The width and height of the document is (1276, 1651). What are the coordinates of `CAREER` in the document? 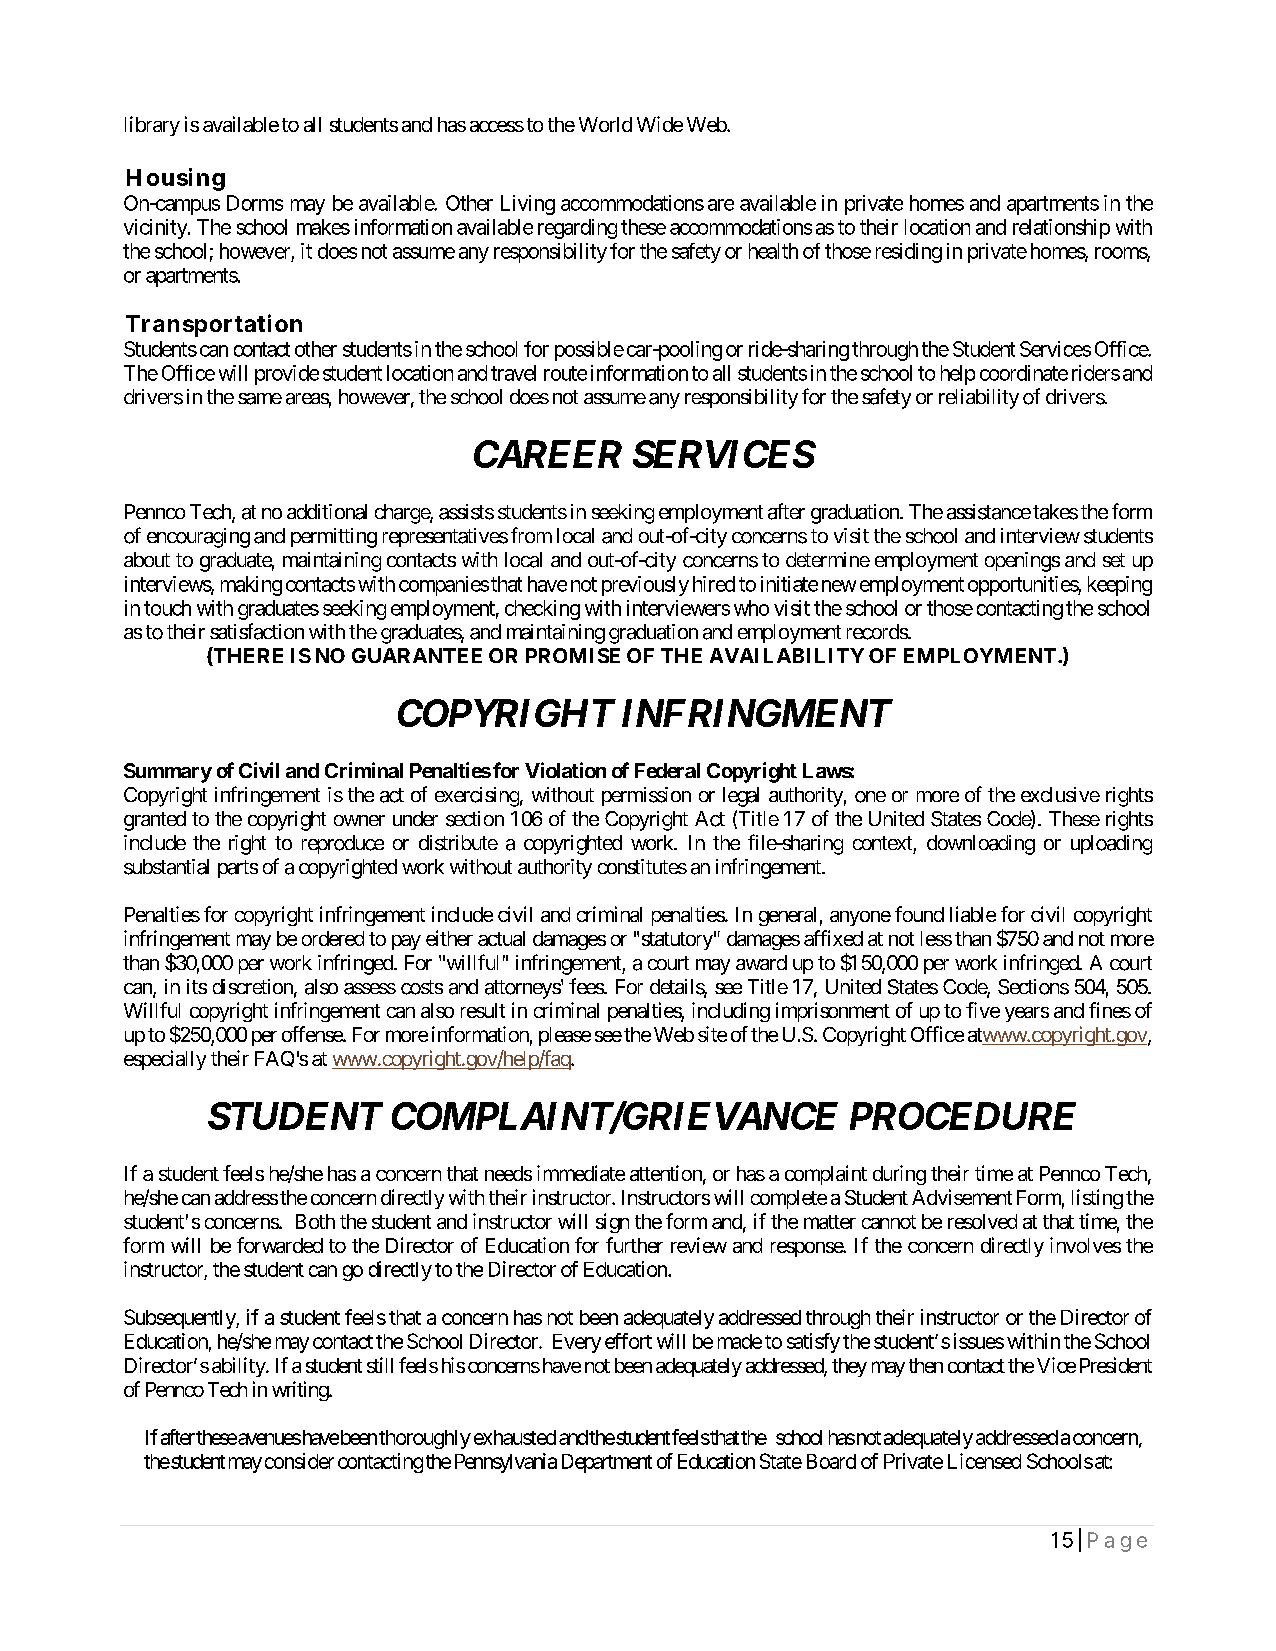 It's located at (548, 454).
